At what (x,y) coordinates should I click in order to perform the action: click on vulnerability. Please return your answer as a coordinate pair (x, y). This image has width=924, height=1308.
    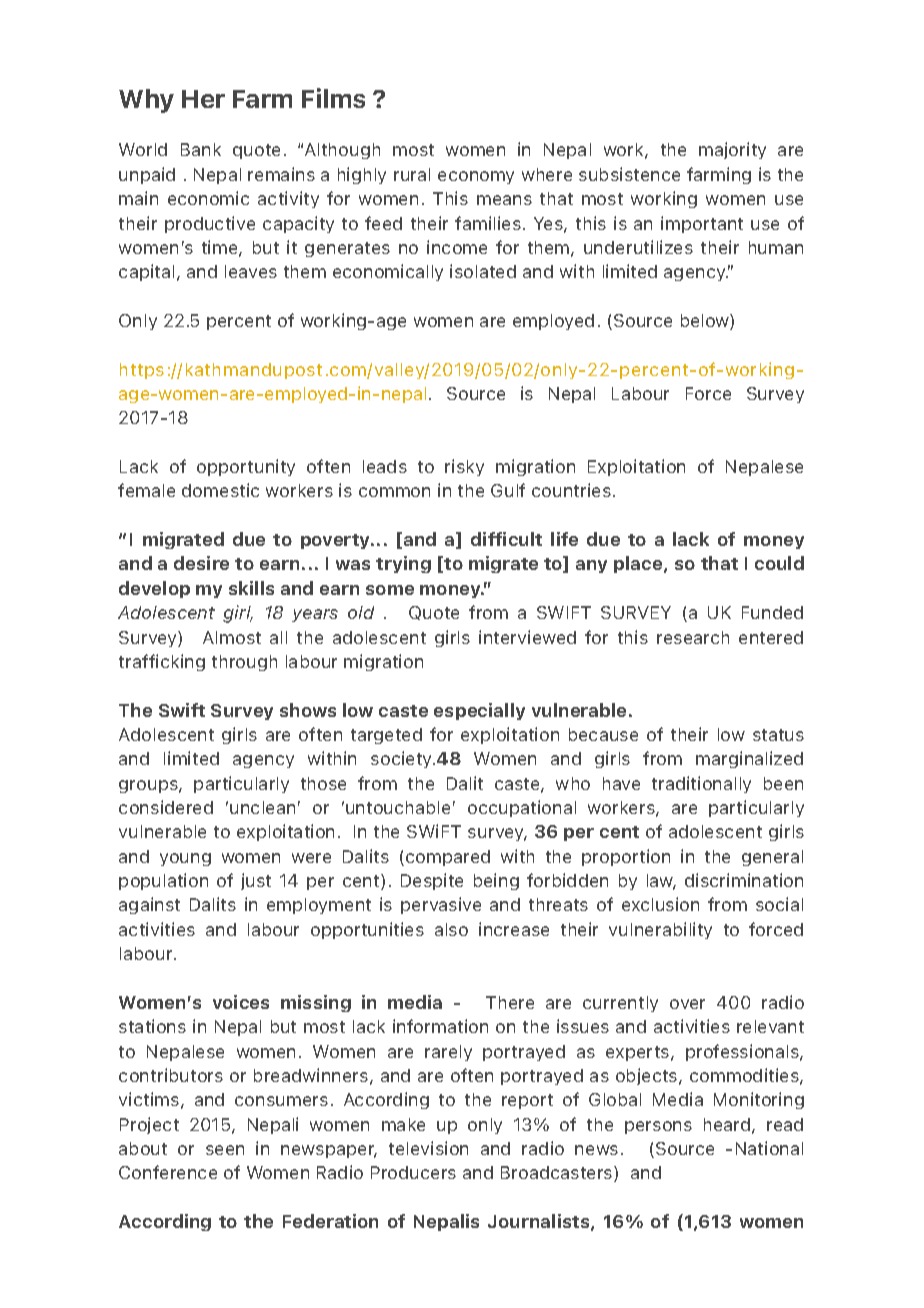
    Looking at the image, I should click on (660, 930).
